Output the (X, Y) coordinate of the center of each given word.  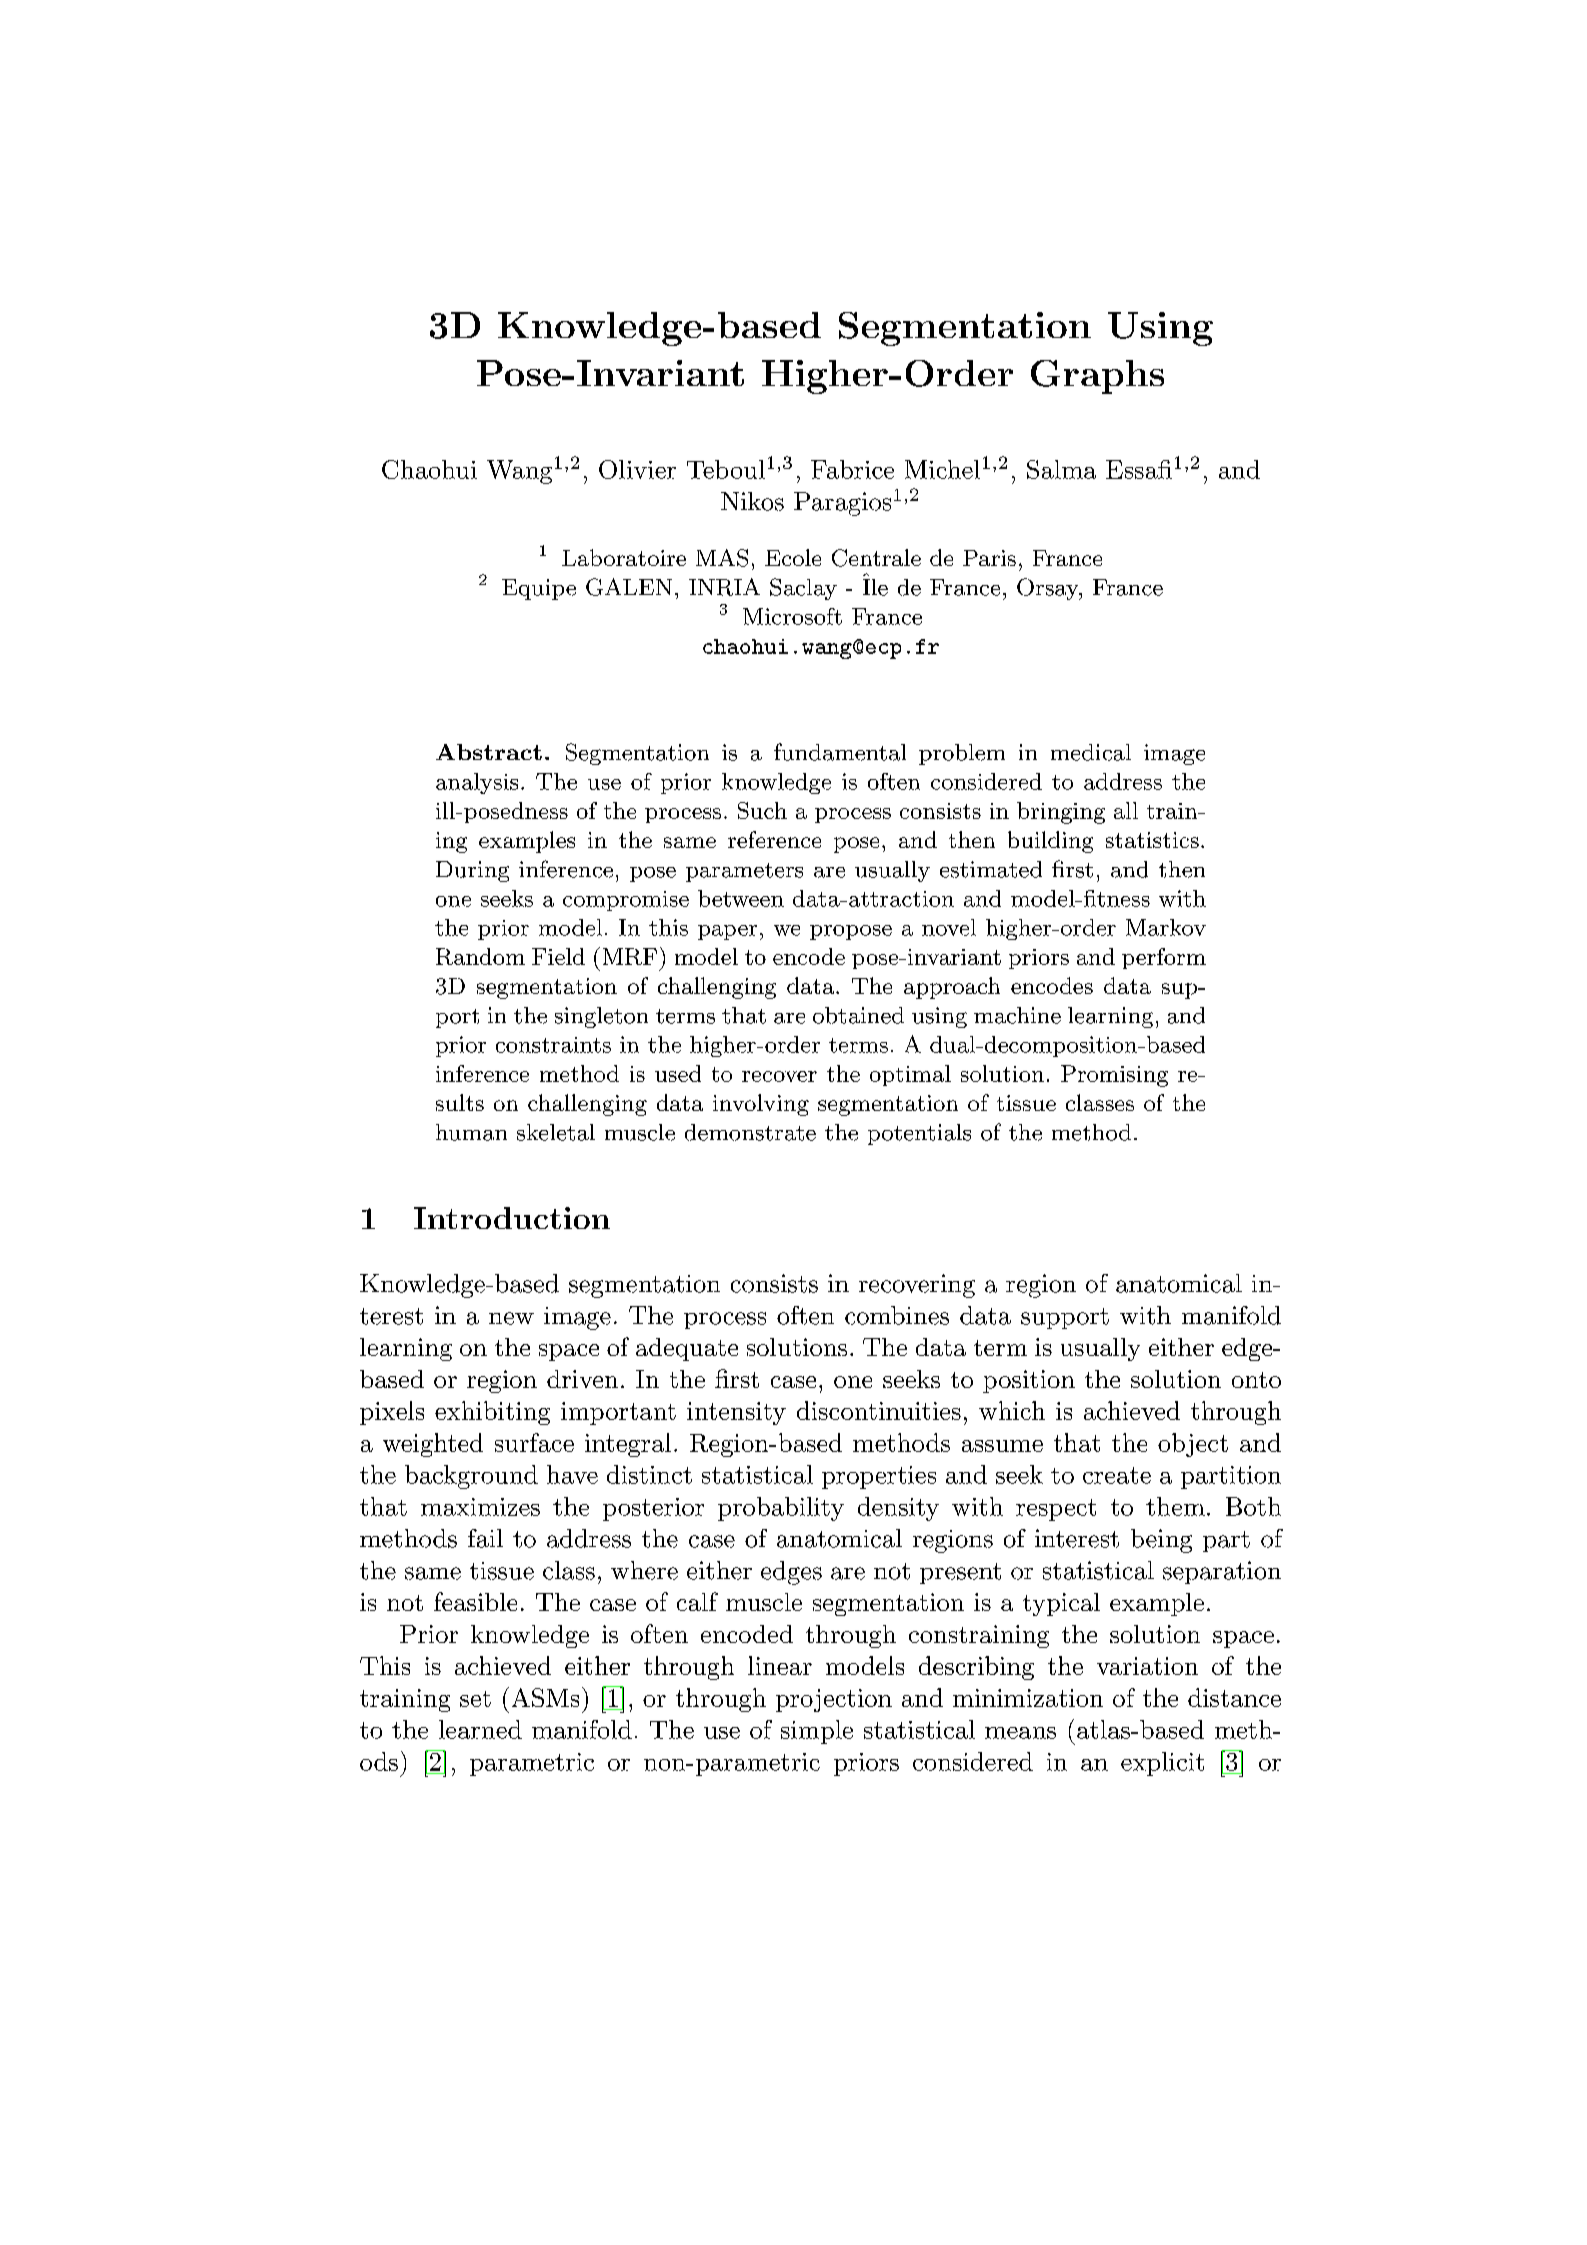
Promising (1114, 1076)
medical (1091, 752)
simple (817, 1732)
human (471, 1132)
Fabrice (852, 469)
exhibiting (492, 1413)
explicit (1162, 1764)
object (1193, 1445)
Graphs (1097, 377)
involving (761, 1105)
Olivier (637, 469)
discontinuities (879, 1410)
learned (480, 1729)
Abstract (489, 752)
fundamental (840, 752)
